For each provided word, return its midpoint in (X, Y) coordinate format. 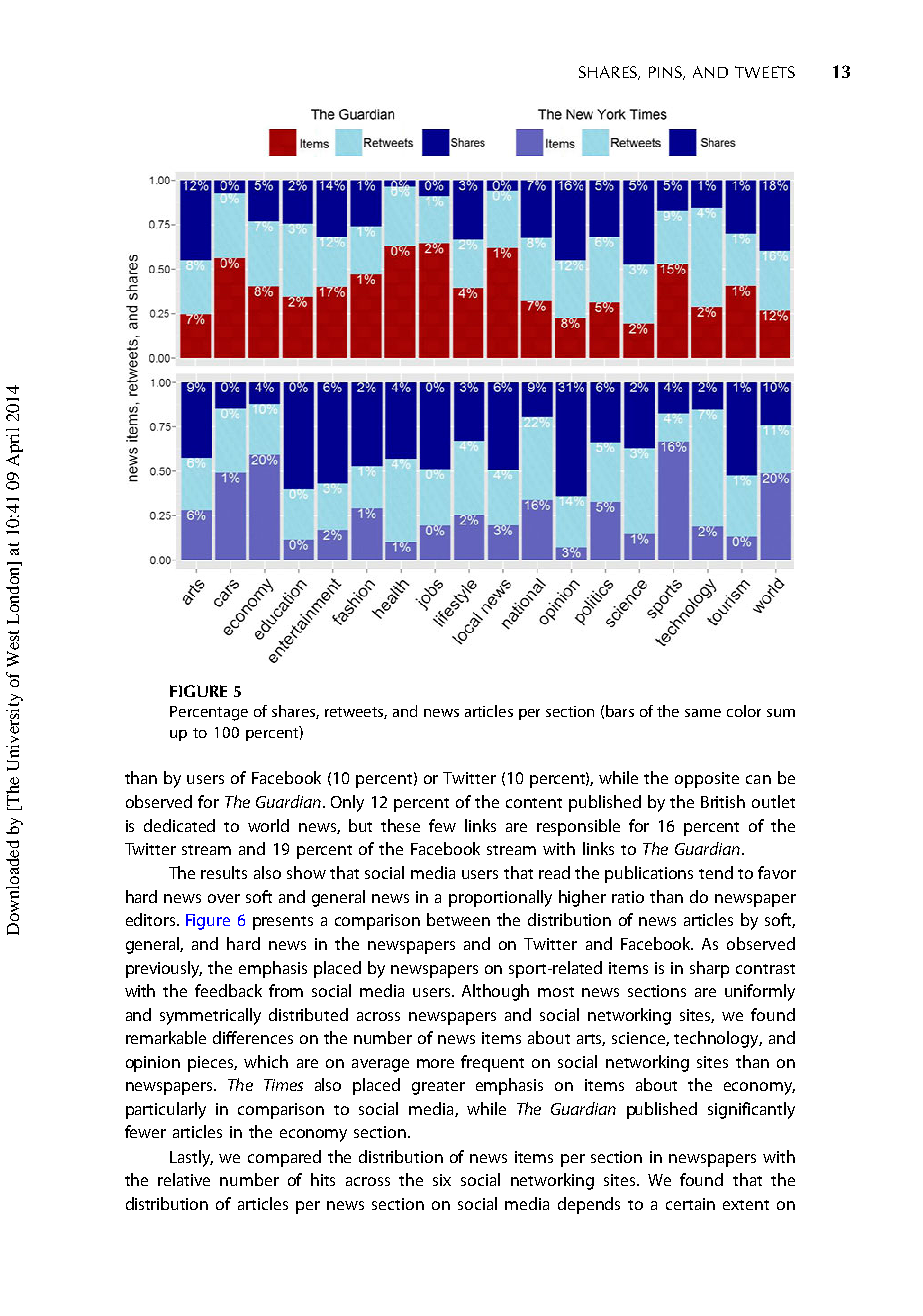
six (442, 1180)
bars (620, 711)
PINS (666, 73)
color (744, 711)
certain (690, 1204)
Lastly (191, 1158)
